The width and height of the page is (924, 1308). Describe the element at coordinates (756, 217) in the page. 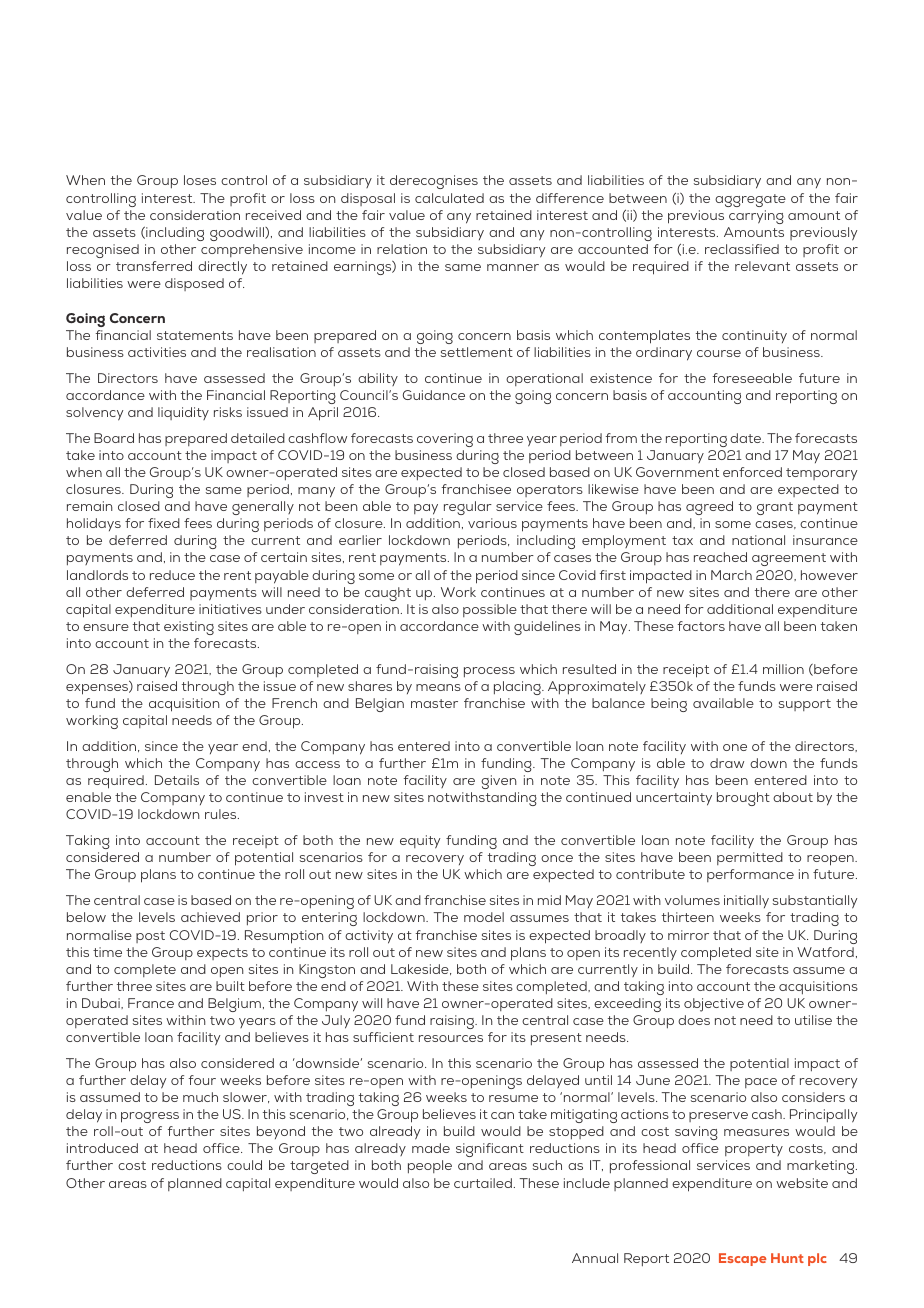

I see `carrying` at that location.
